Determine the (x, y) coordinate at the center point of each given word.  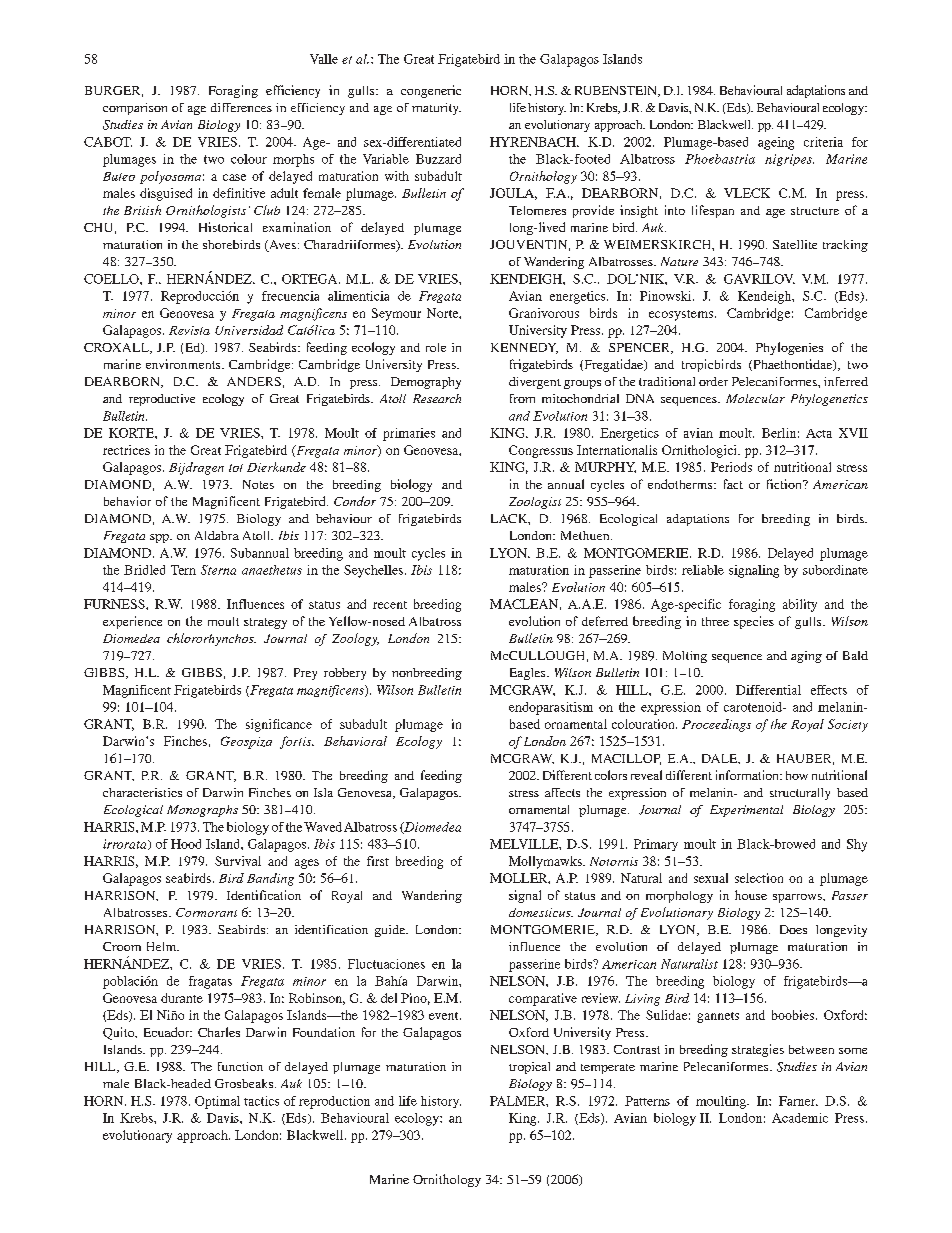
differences (241, 107)
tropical (529, 1068)
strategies (758, 1050)
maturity (436, 109)
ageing (776, 143)
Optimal (217, 1102)
